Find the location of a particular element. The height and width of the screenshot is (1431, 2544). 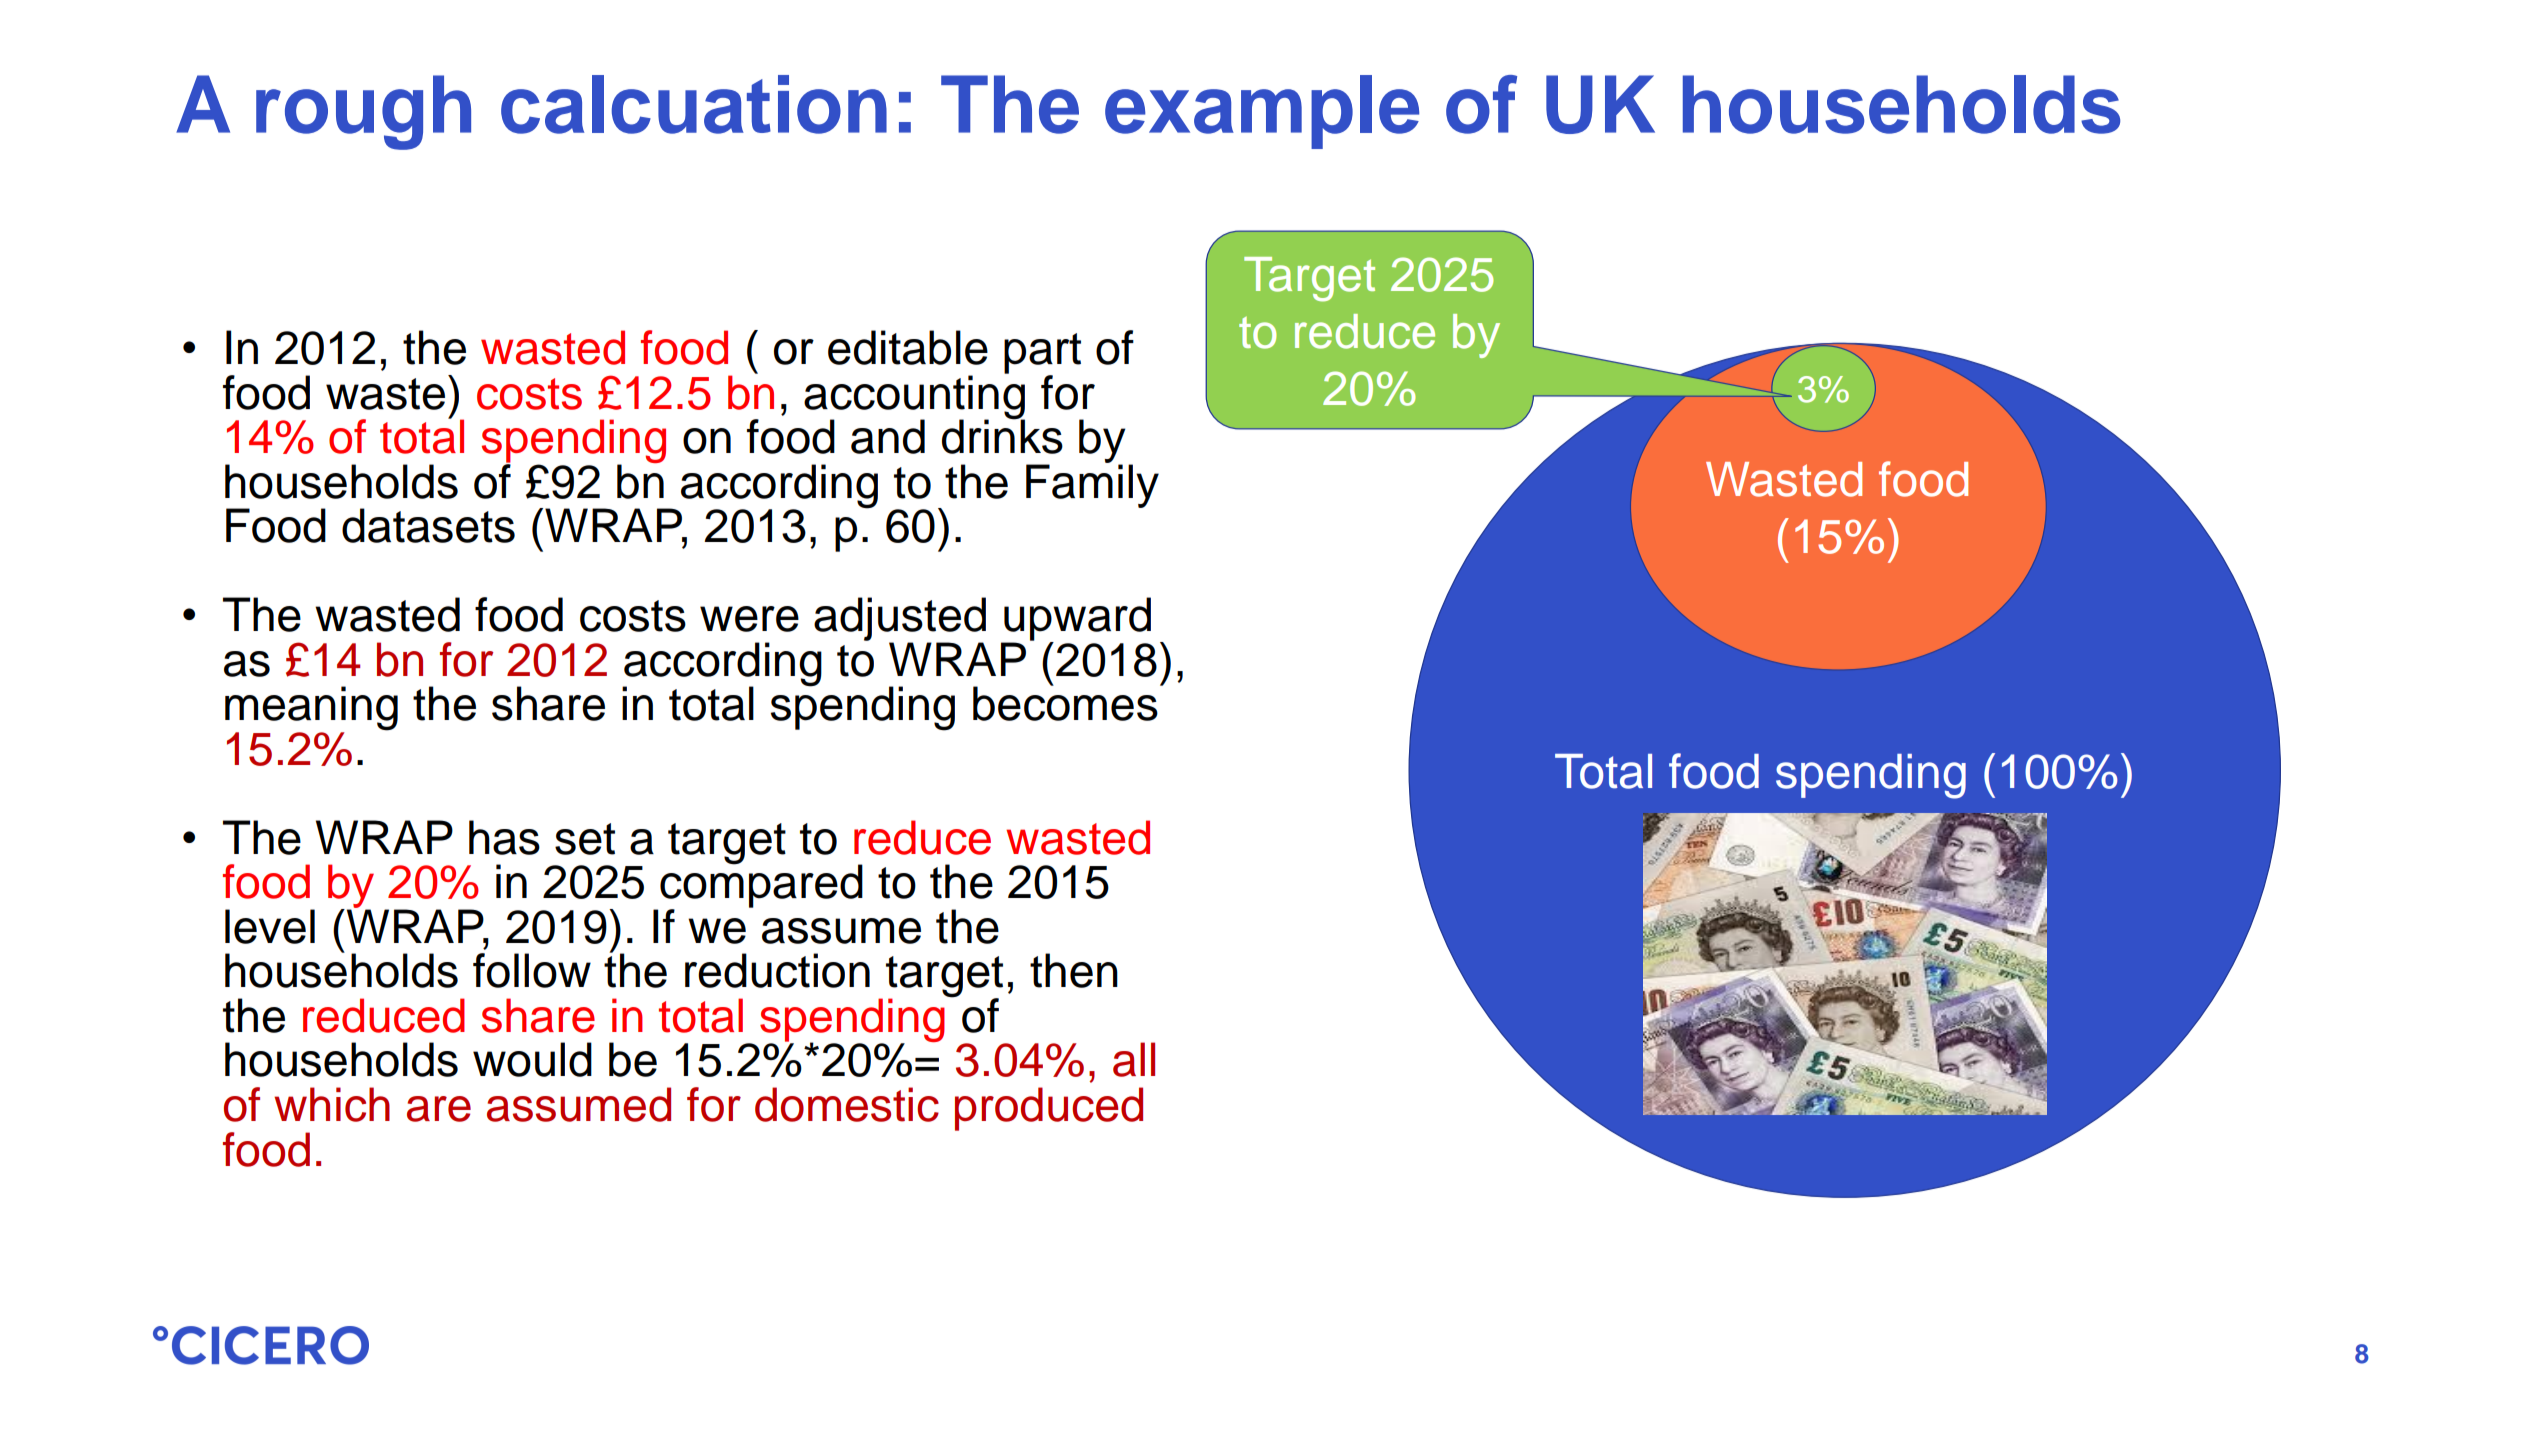

all is located at coordinates (1134, 1059).
